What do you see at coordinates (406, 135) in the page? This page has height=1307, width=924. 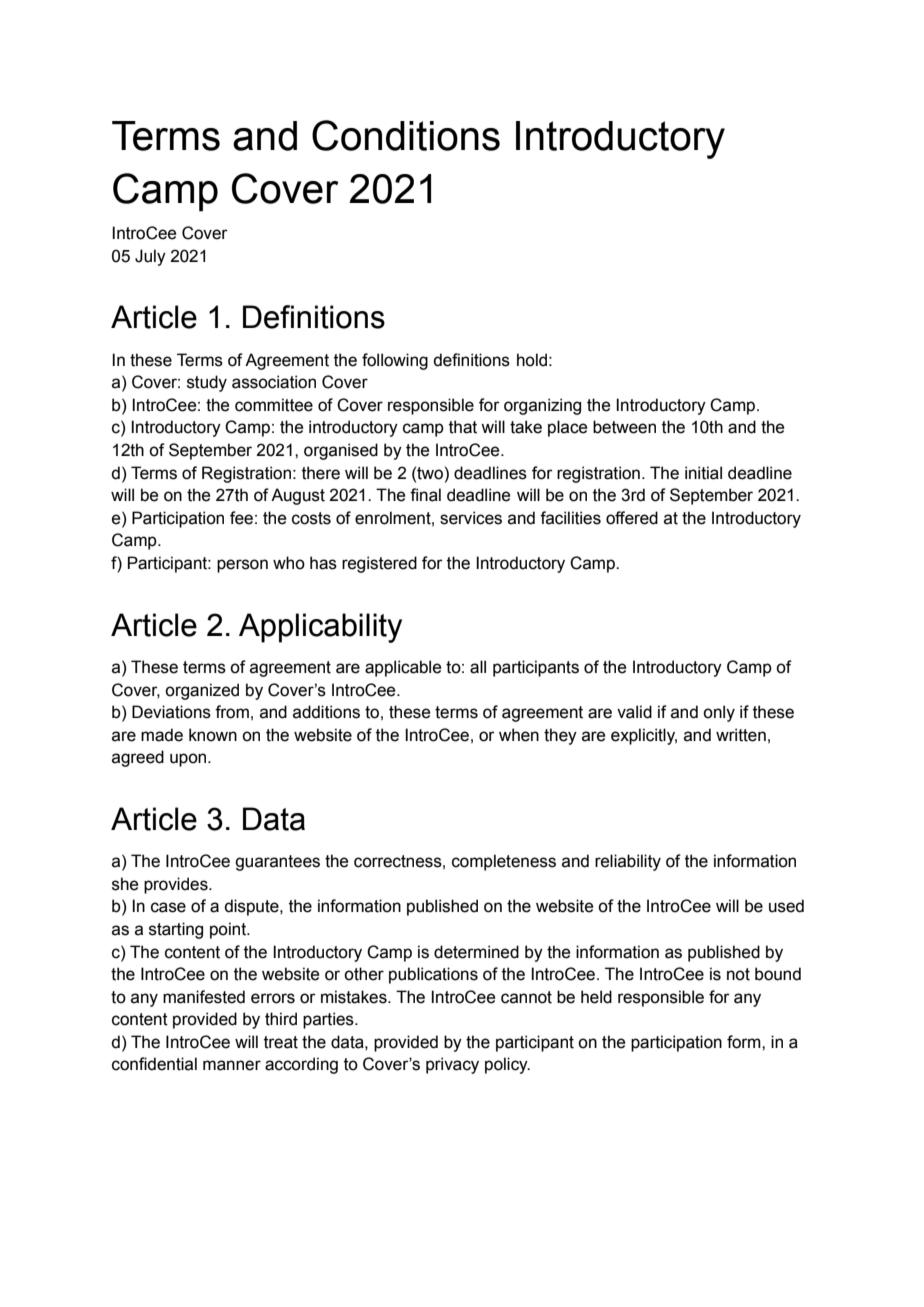 I see `Conditions` at bounding box center [406, 135].
